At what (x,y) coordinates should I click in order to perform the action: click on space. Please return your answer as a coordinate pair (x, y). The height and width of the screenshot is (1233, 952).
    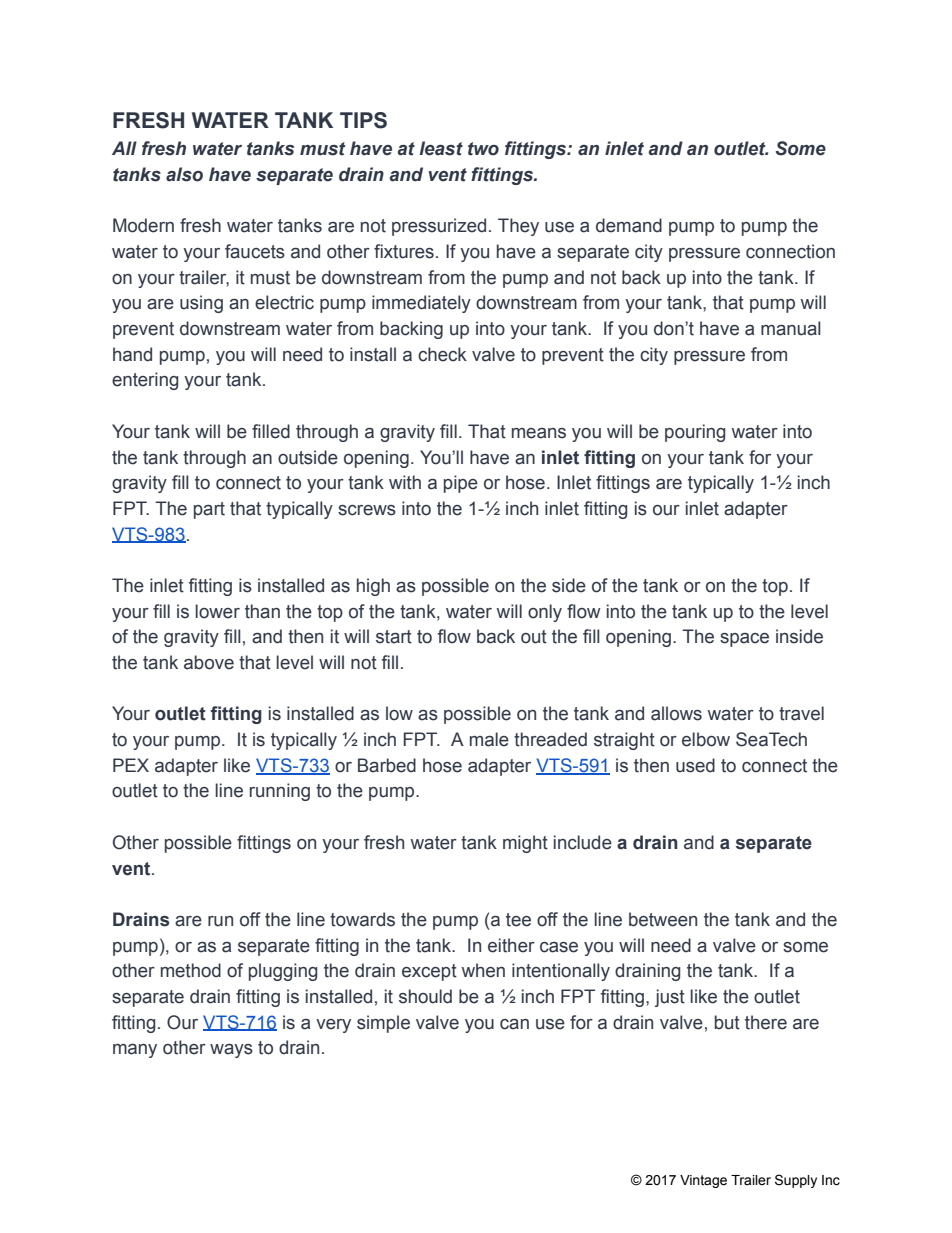
    Looking at the image, I should click on (744, 640).
